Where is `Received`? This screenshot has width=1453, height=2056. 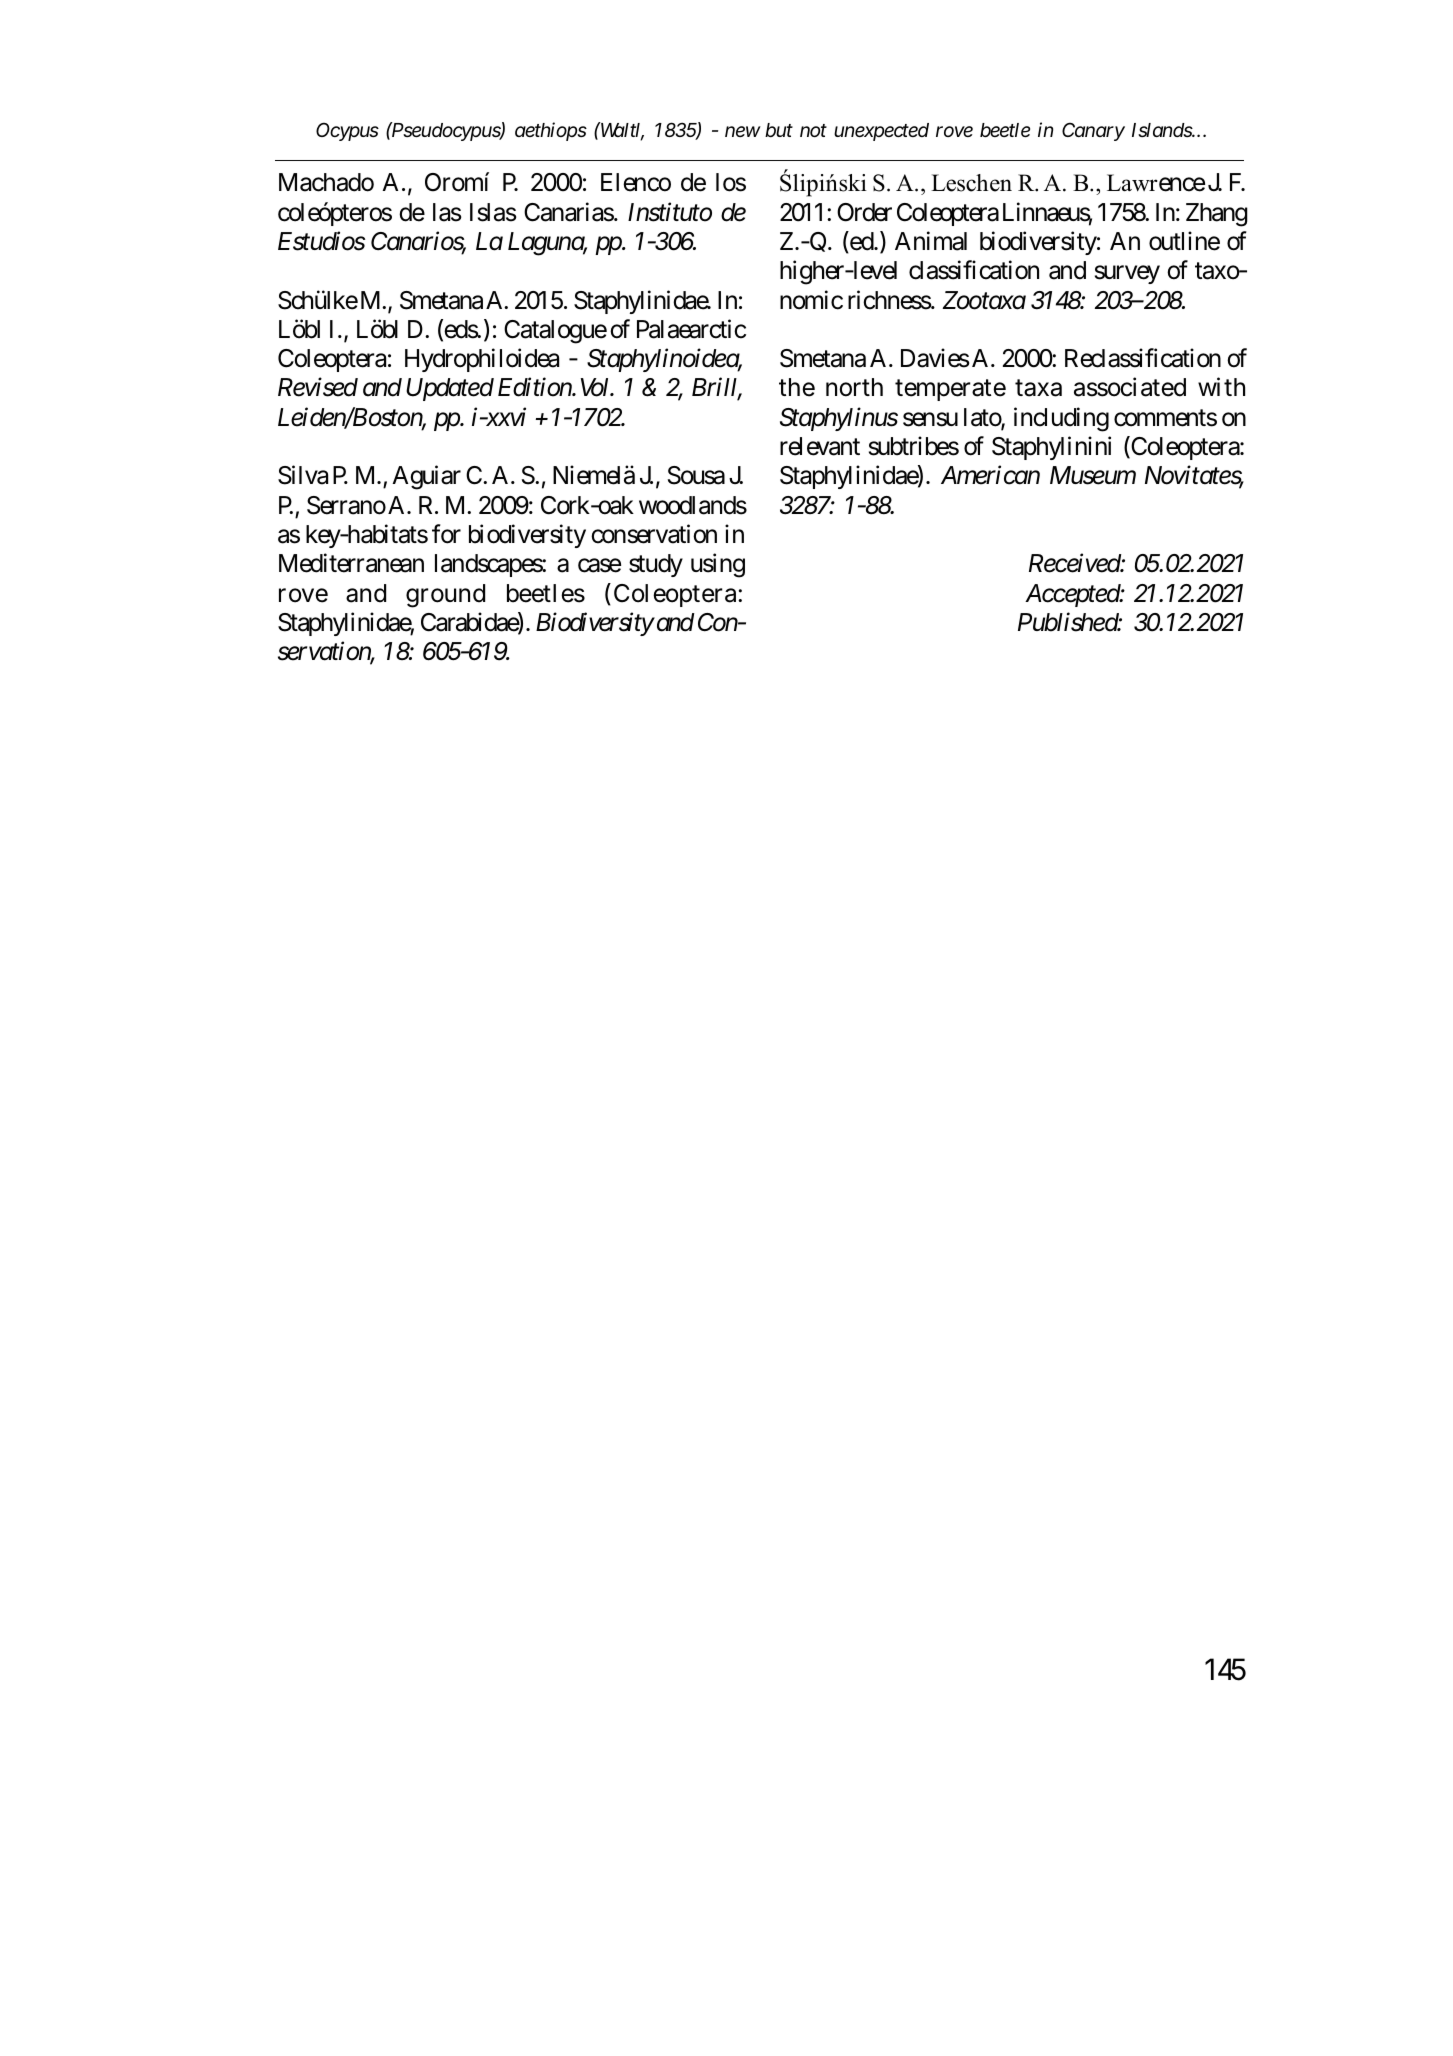
Received is located at coordinates (1075, 563).
